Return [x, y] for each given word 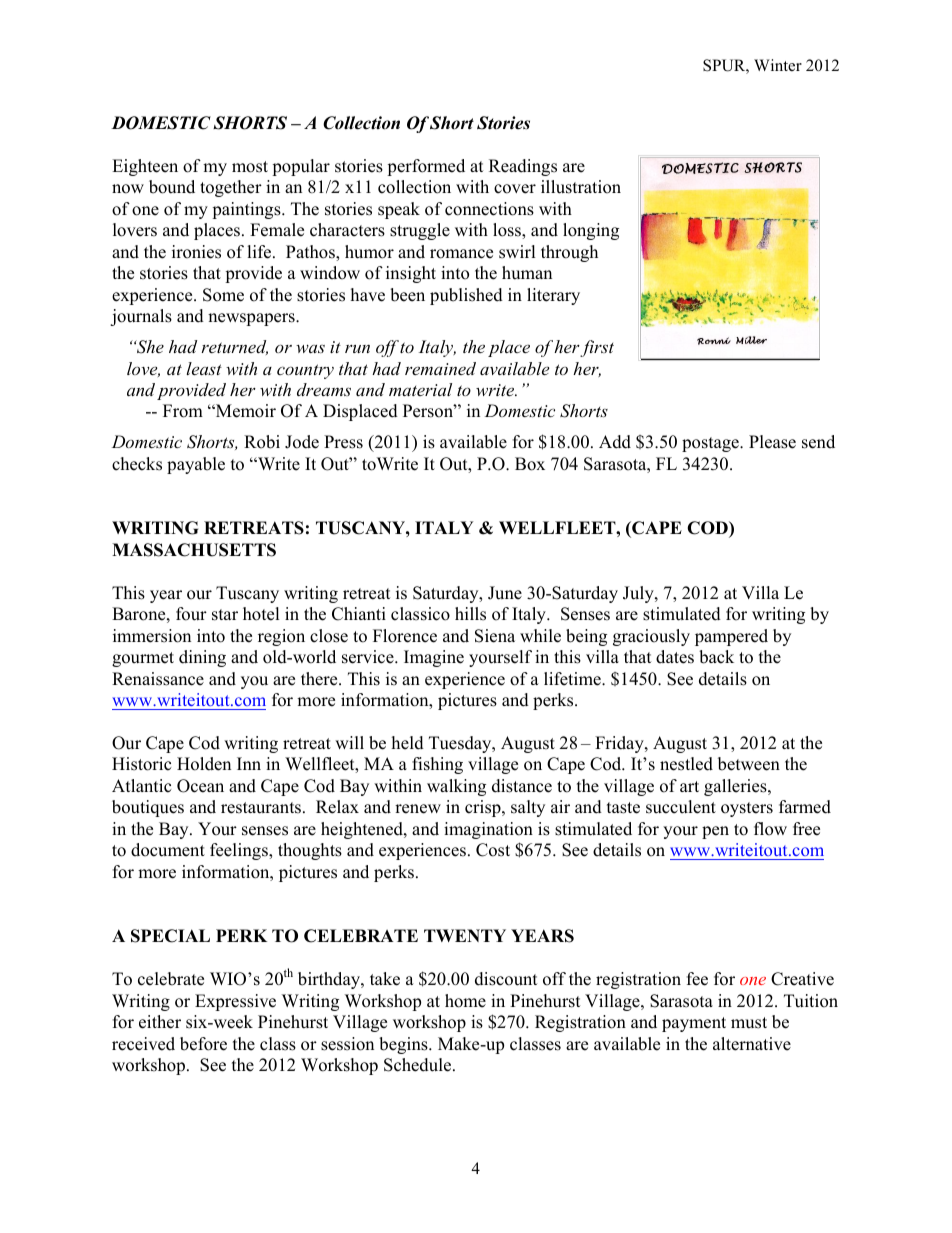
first [597, 348]
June [505, 593]
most [250, 167]
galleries [736, 787]
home [465, 1001]
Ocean [200, 786]
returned [234, 347]
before [203, 1044]
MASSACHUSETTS [194, 550]
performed [426, 167]
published [466, 296]
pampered [731, 637]
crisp [484, 808]
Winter [778, 65]
